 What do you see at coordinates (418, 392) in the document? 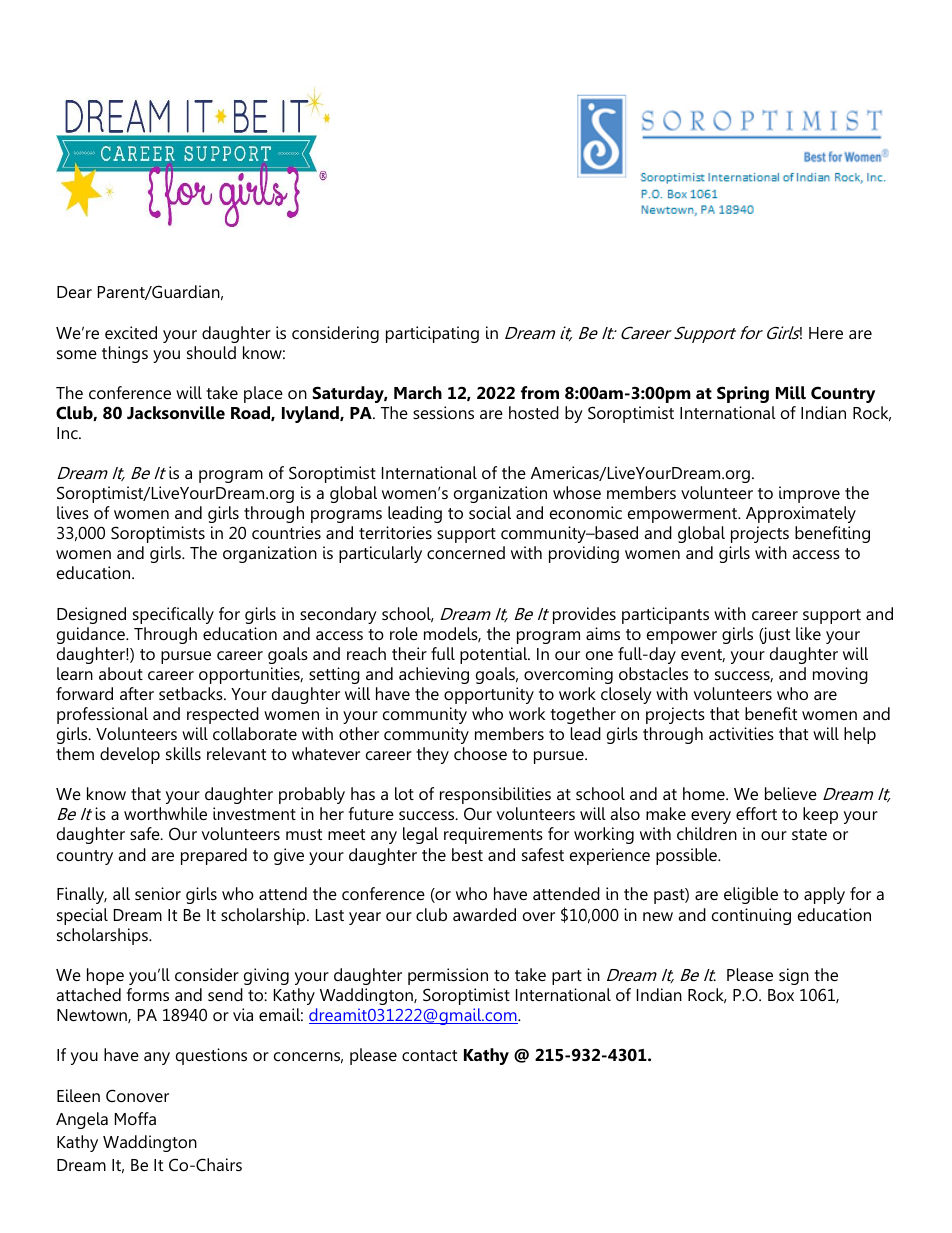
I see `March` at bounding box center [418, 392].
